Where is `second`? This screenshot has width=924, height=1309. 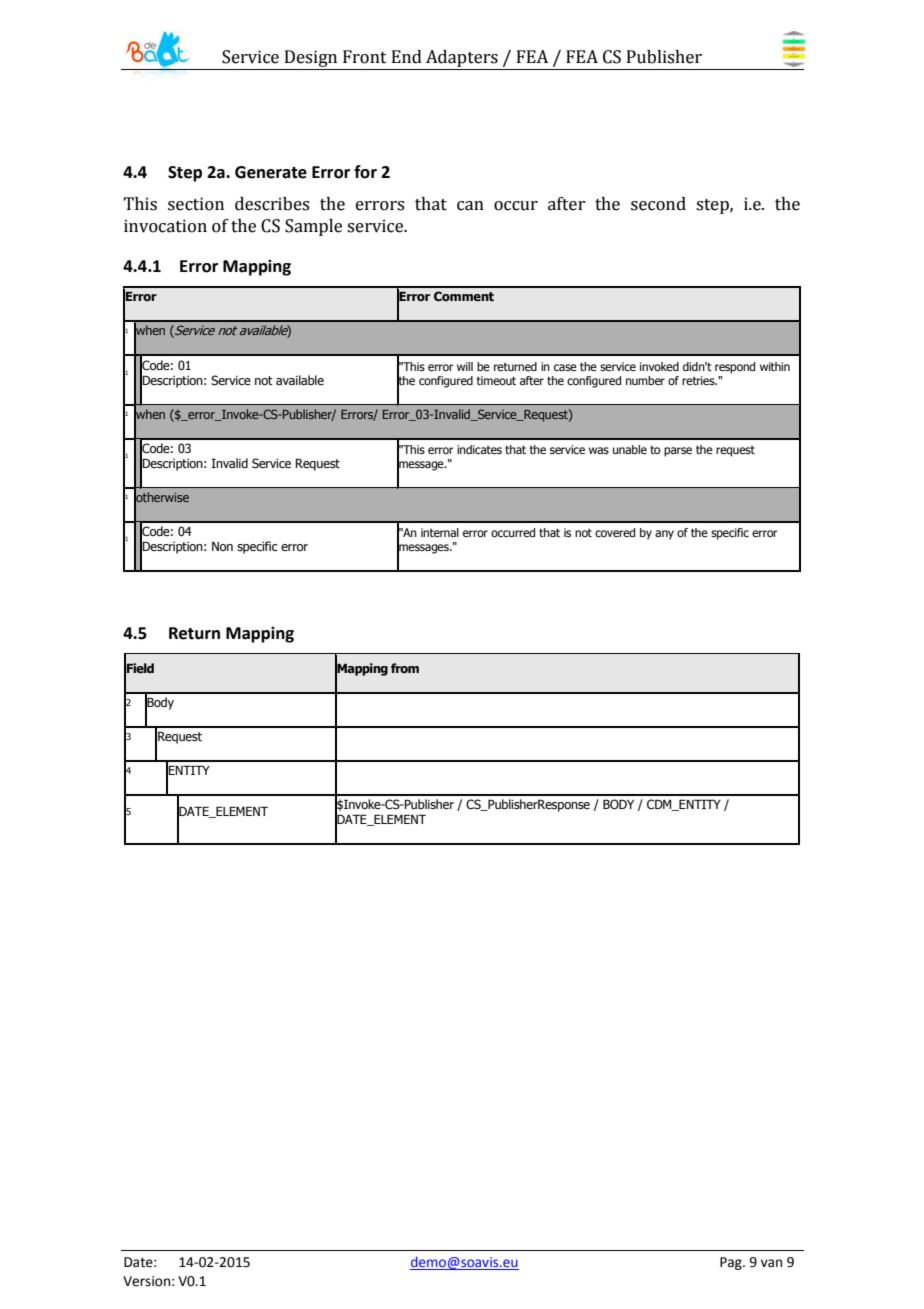 second is located at coordinates (658, 204).
